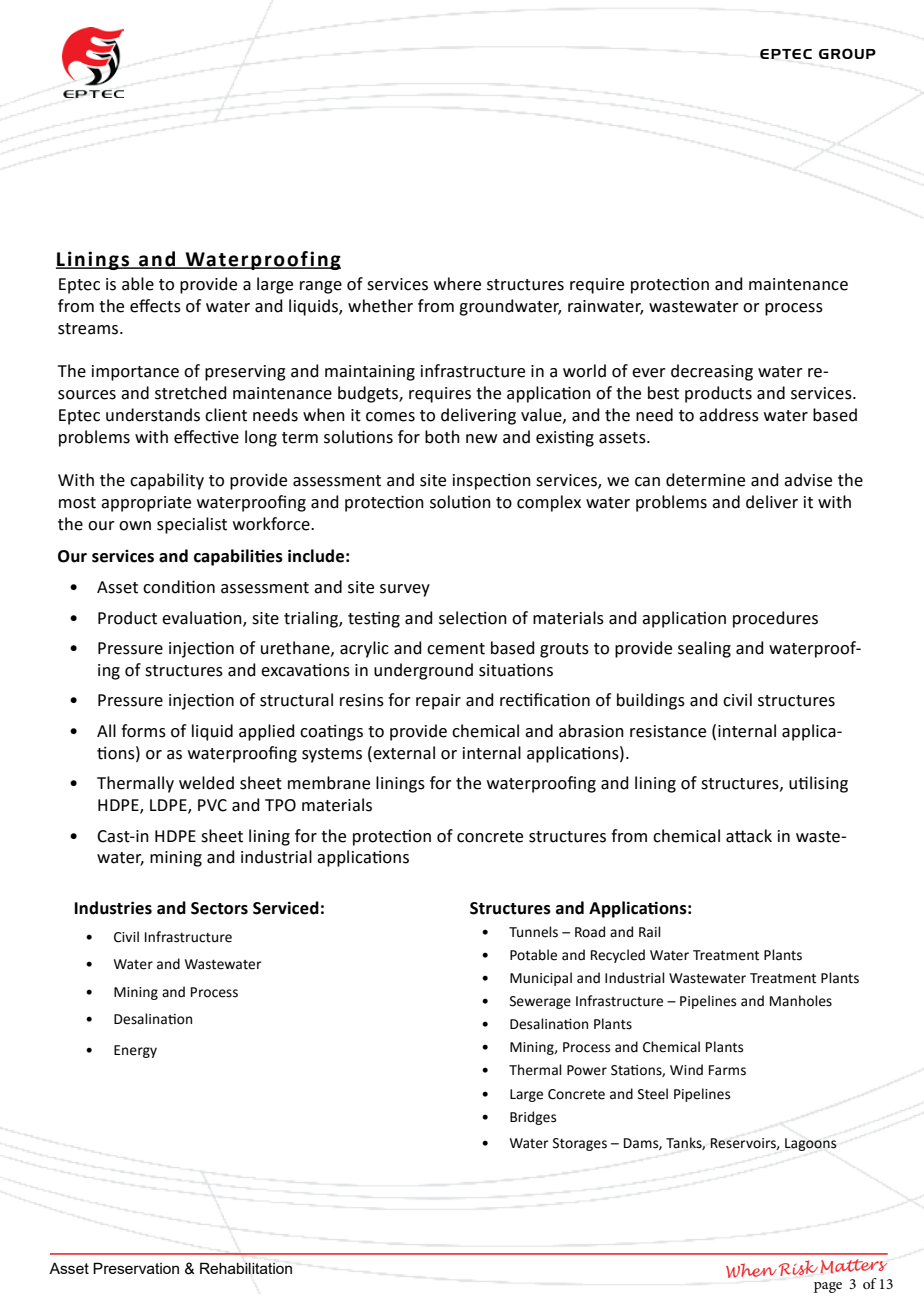  What do you see at coordinates (155, 306) in the screenshot?
I see `effects` at bounding box center [155, 306].
